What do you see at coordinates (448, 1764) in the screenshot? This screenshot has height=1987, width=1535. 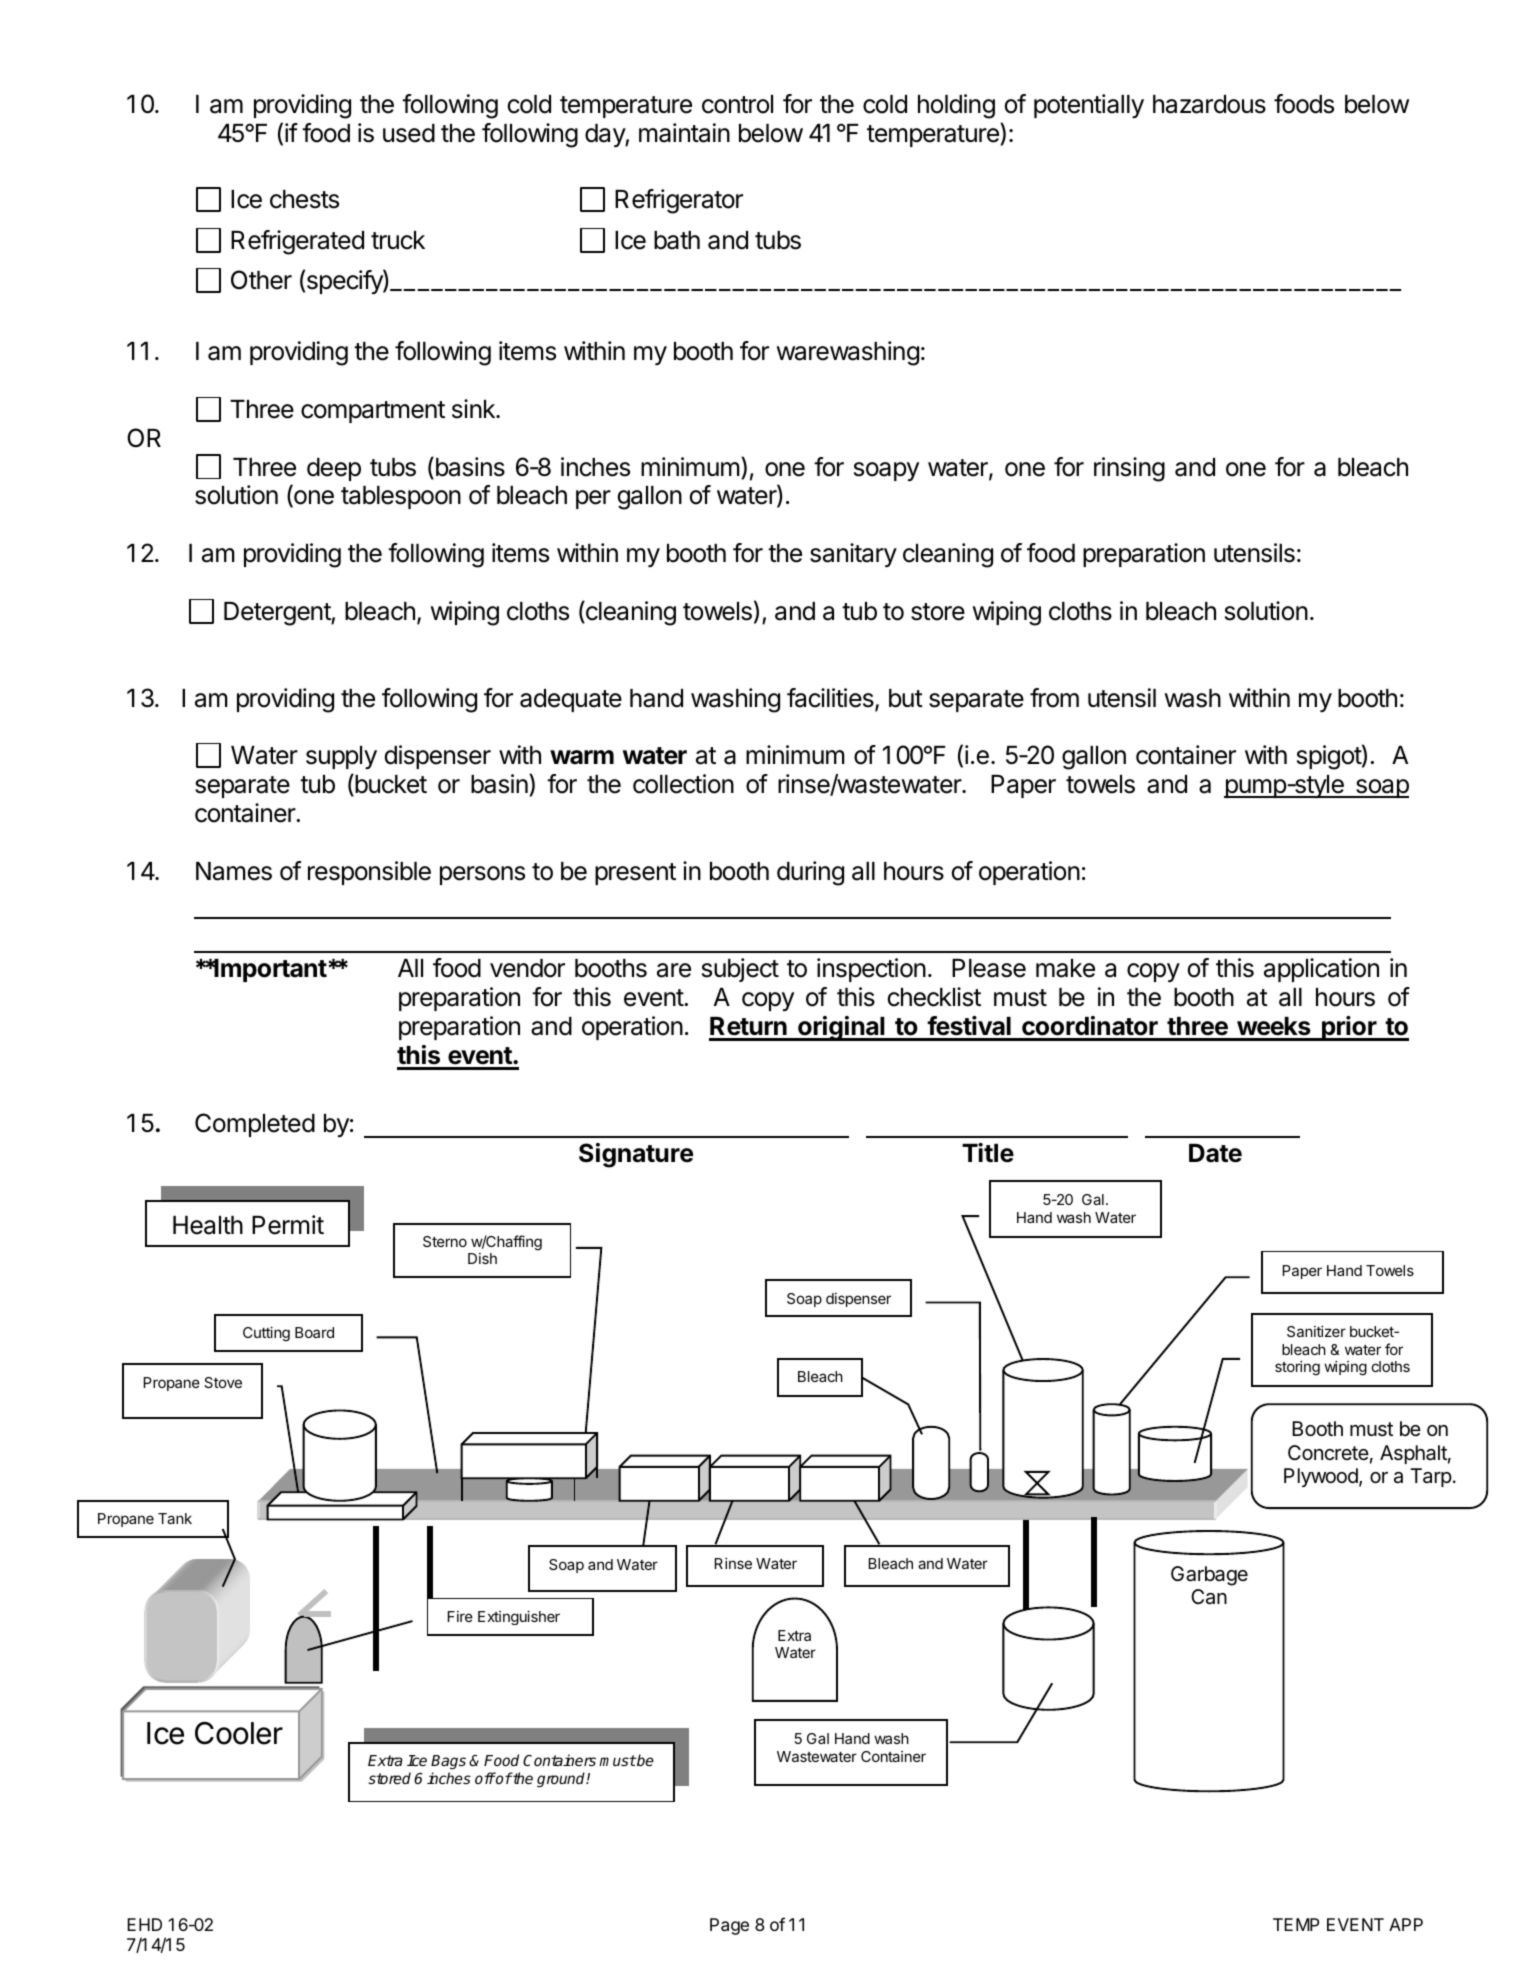 I see `Bags` at bounding box center [448, 1764].
